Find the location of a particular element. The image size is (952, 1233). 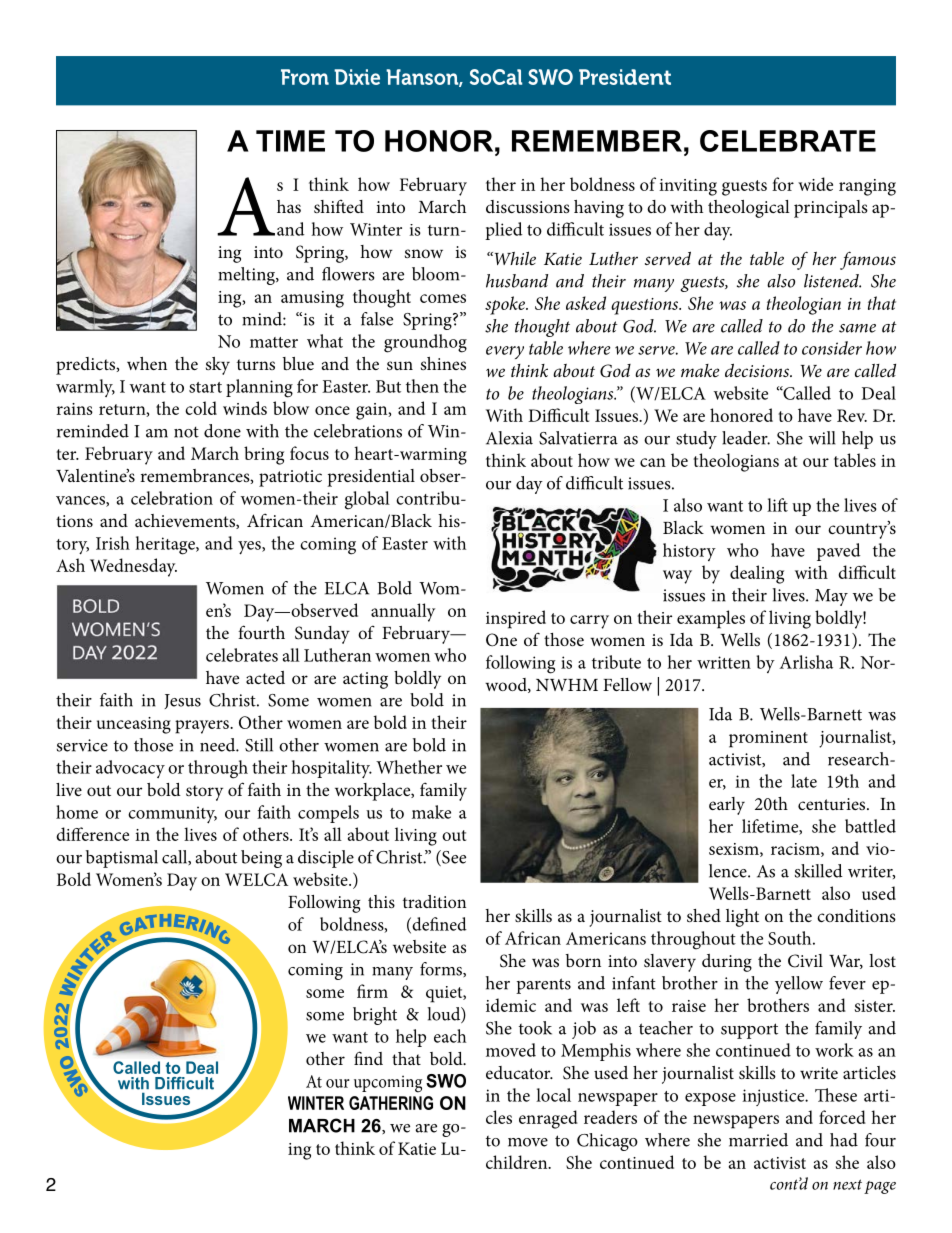

lift is located at coordinates (777, 505).
